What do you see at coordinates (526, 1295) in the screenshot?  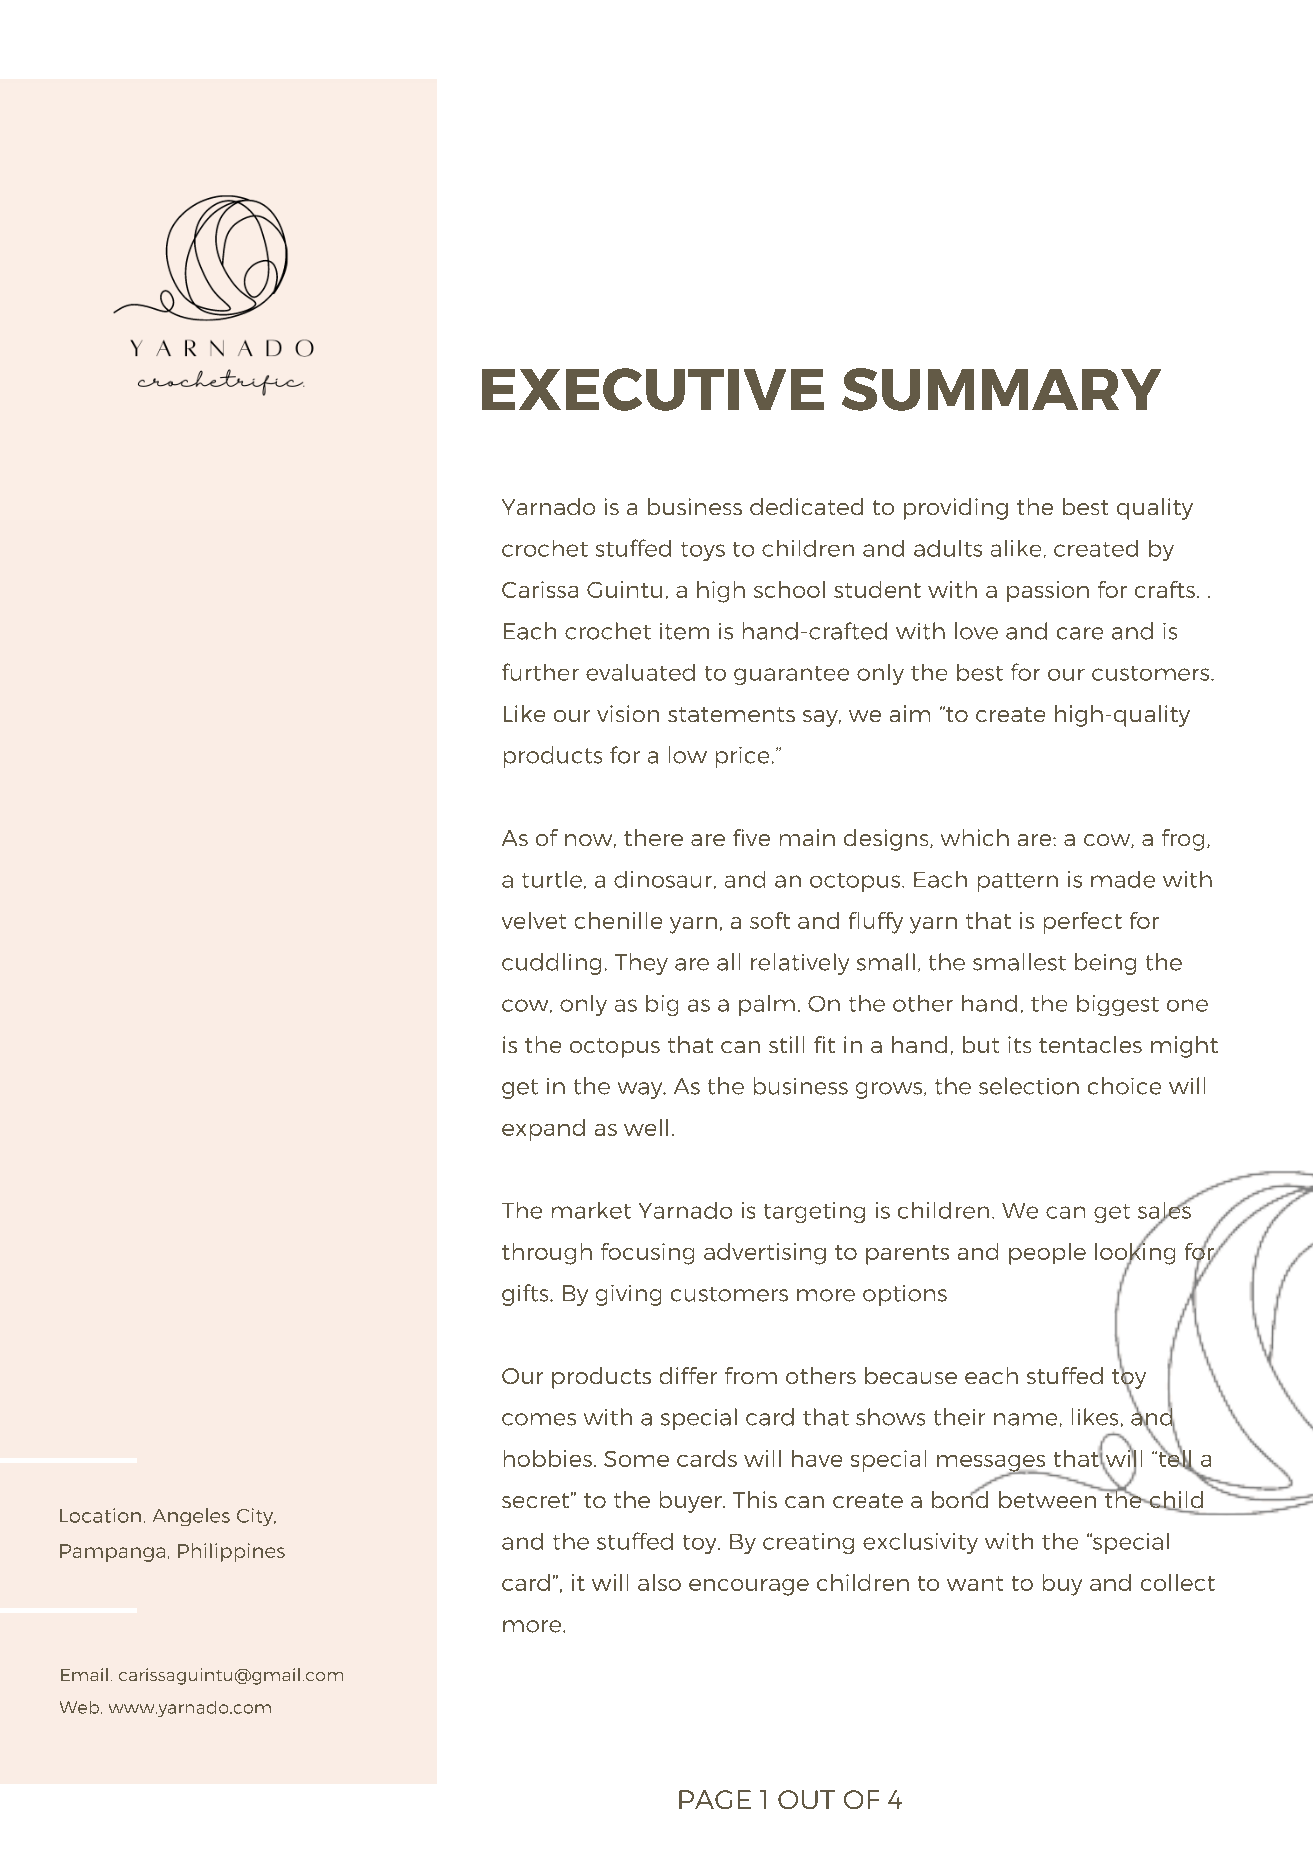 I see `gifts` at bounding box center [526, 1295].
